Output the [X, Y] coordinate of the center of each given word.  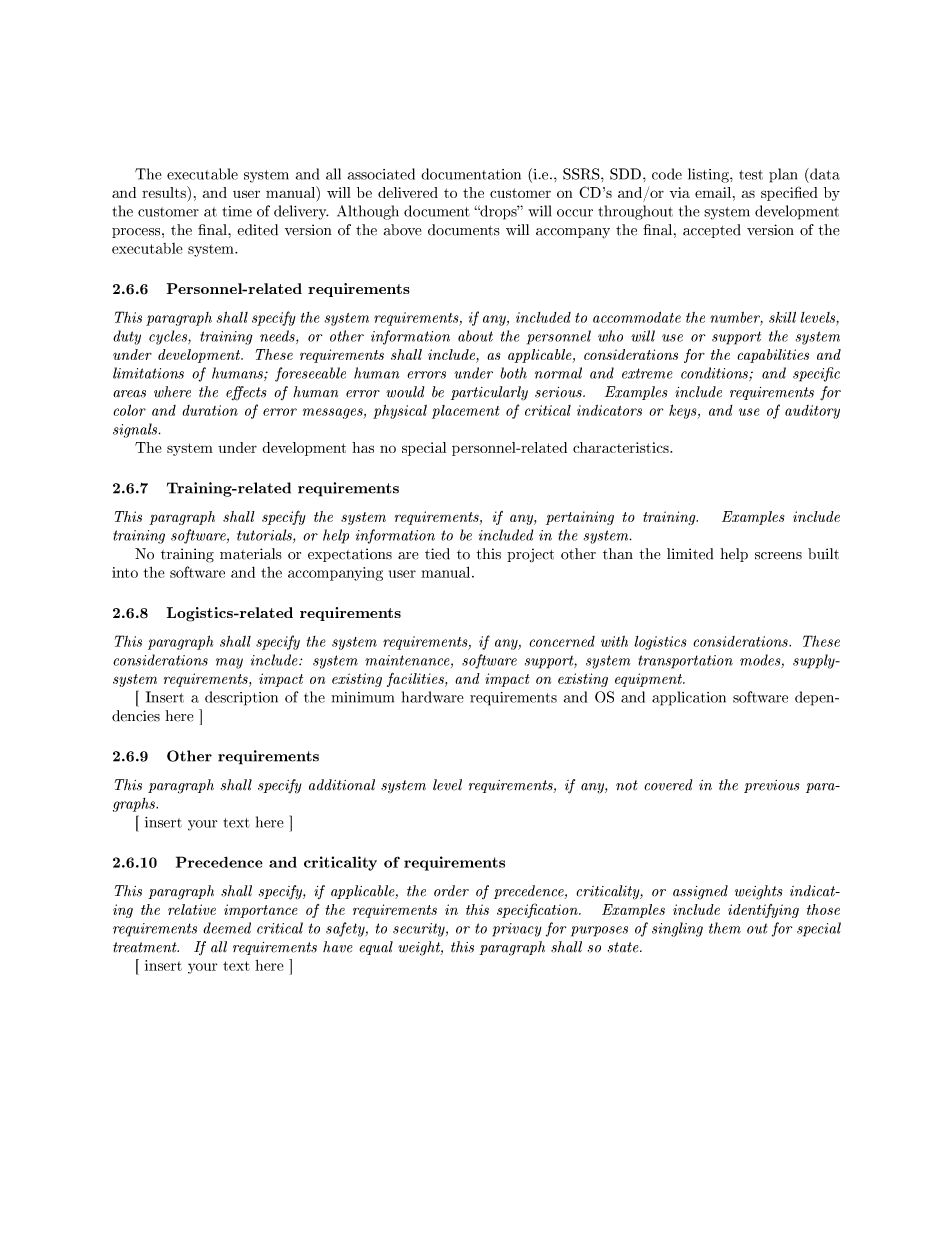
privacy [517, 930]
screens [778, 556]
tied [437, 554]
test [751, 175]
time [237, 211]
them [725, 928]
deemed [227, 928]
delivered [408, 192]
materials [251, 554]
